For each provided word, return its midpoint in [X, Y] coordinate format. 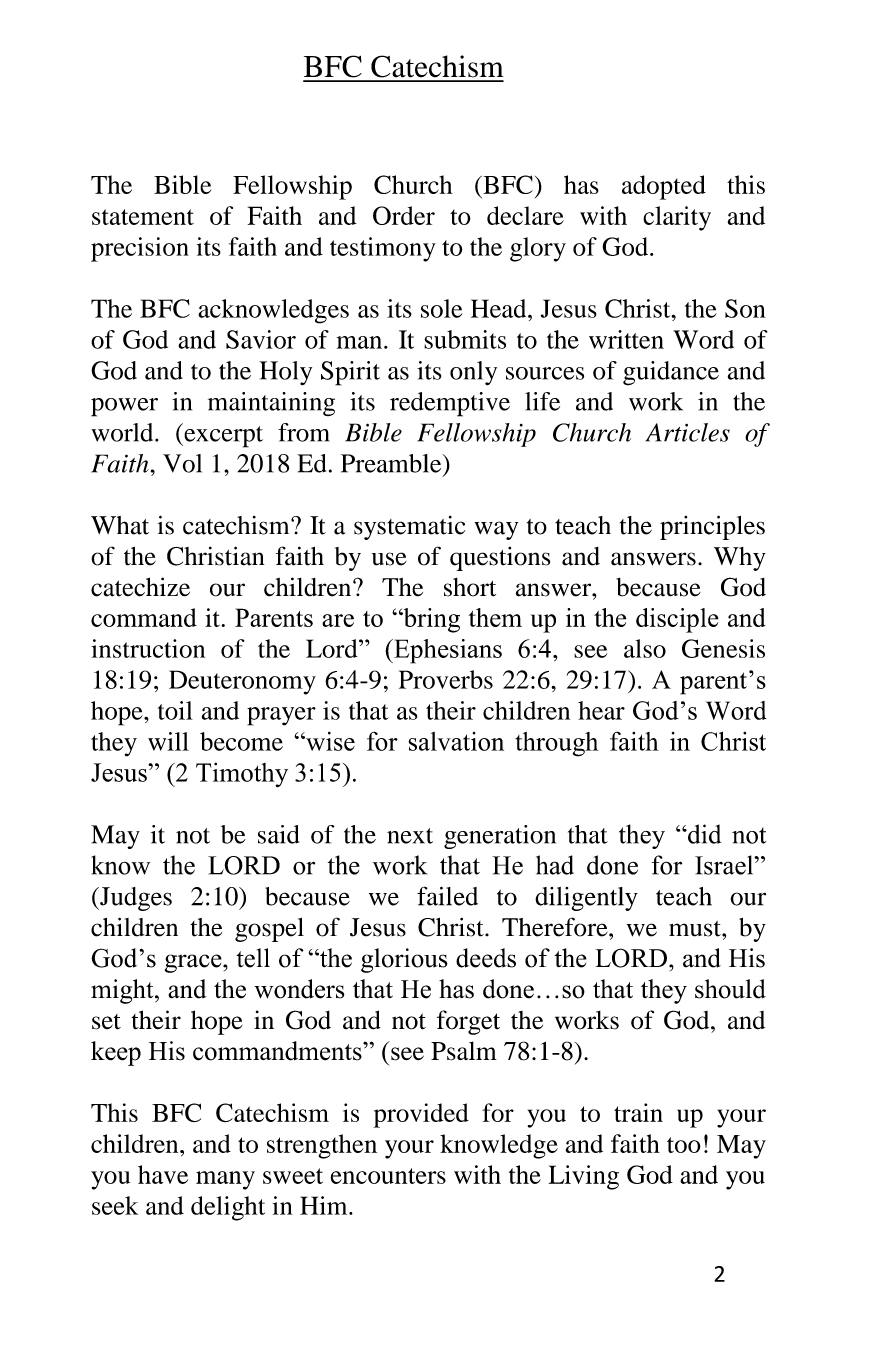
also [645, 648]
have [163, 1174]
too [684, 1145]
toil [175, 710]
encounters [388, 1176]
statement [143, 217]
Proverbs [446, 679]
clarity [677, 218]
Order [404, 215]
